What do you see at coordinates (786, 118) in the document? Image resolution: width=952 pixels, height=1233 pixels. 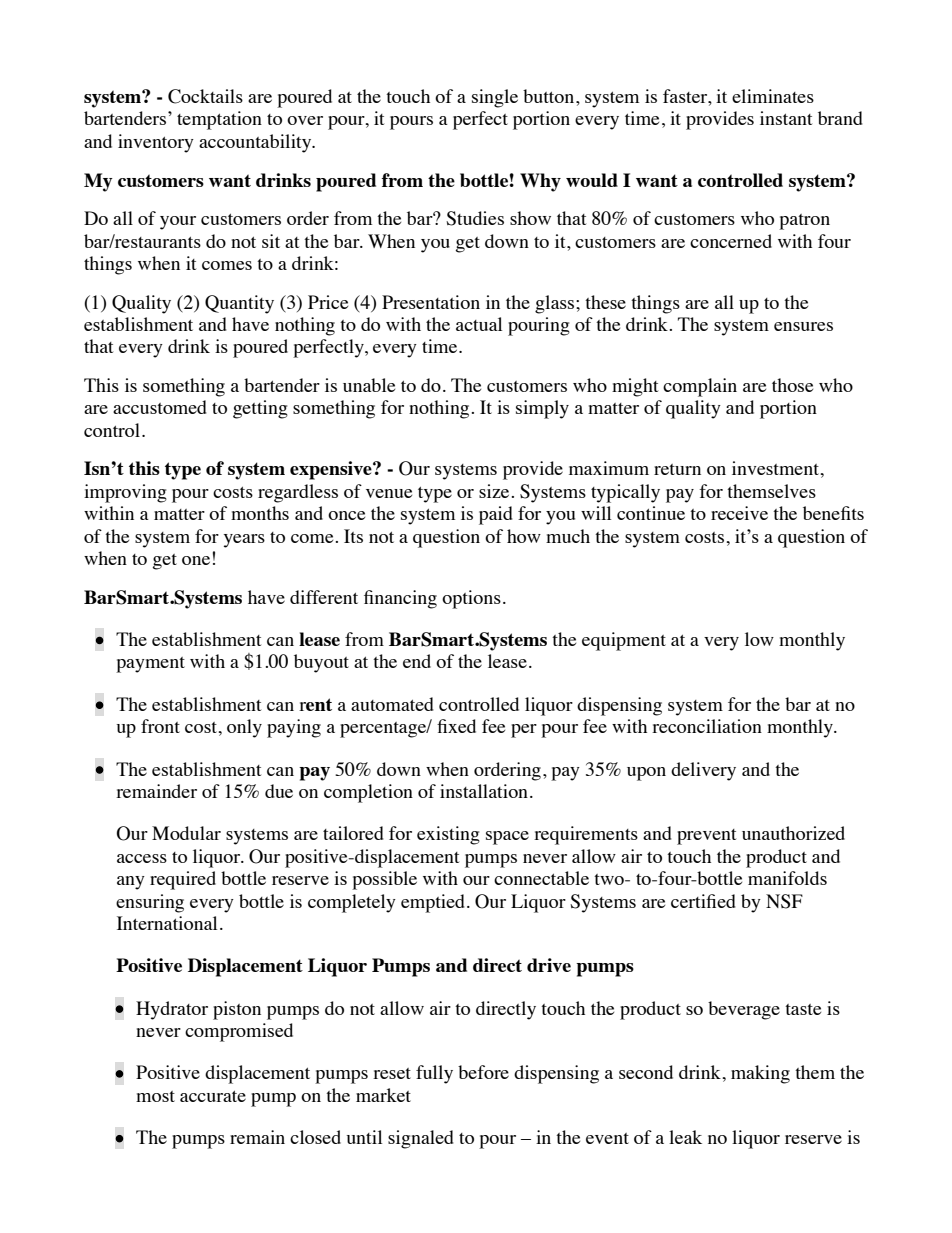 I see `instant` at bounding box center [786, 118].
